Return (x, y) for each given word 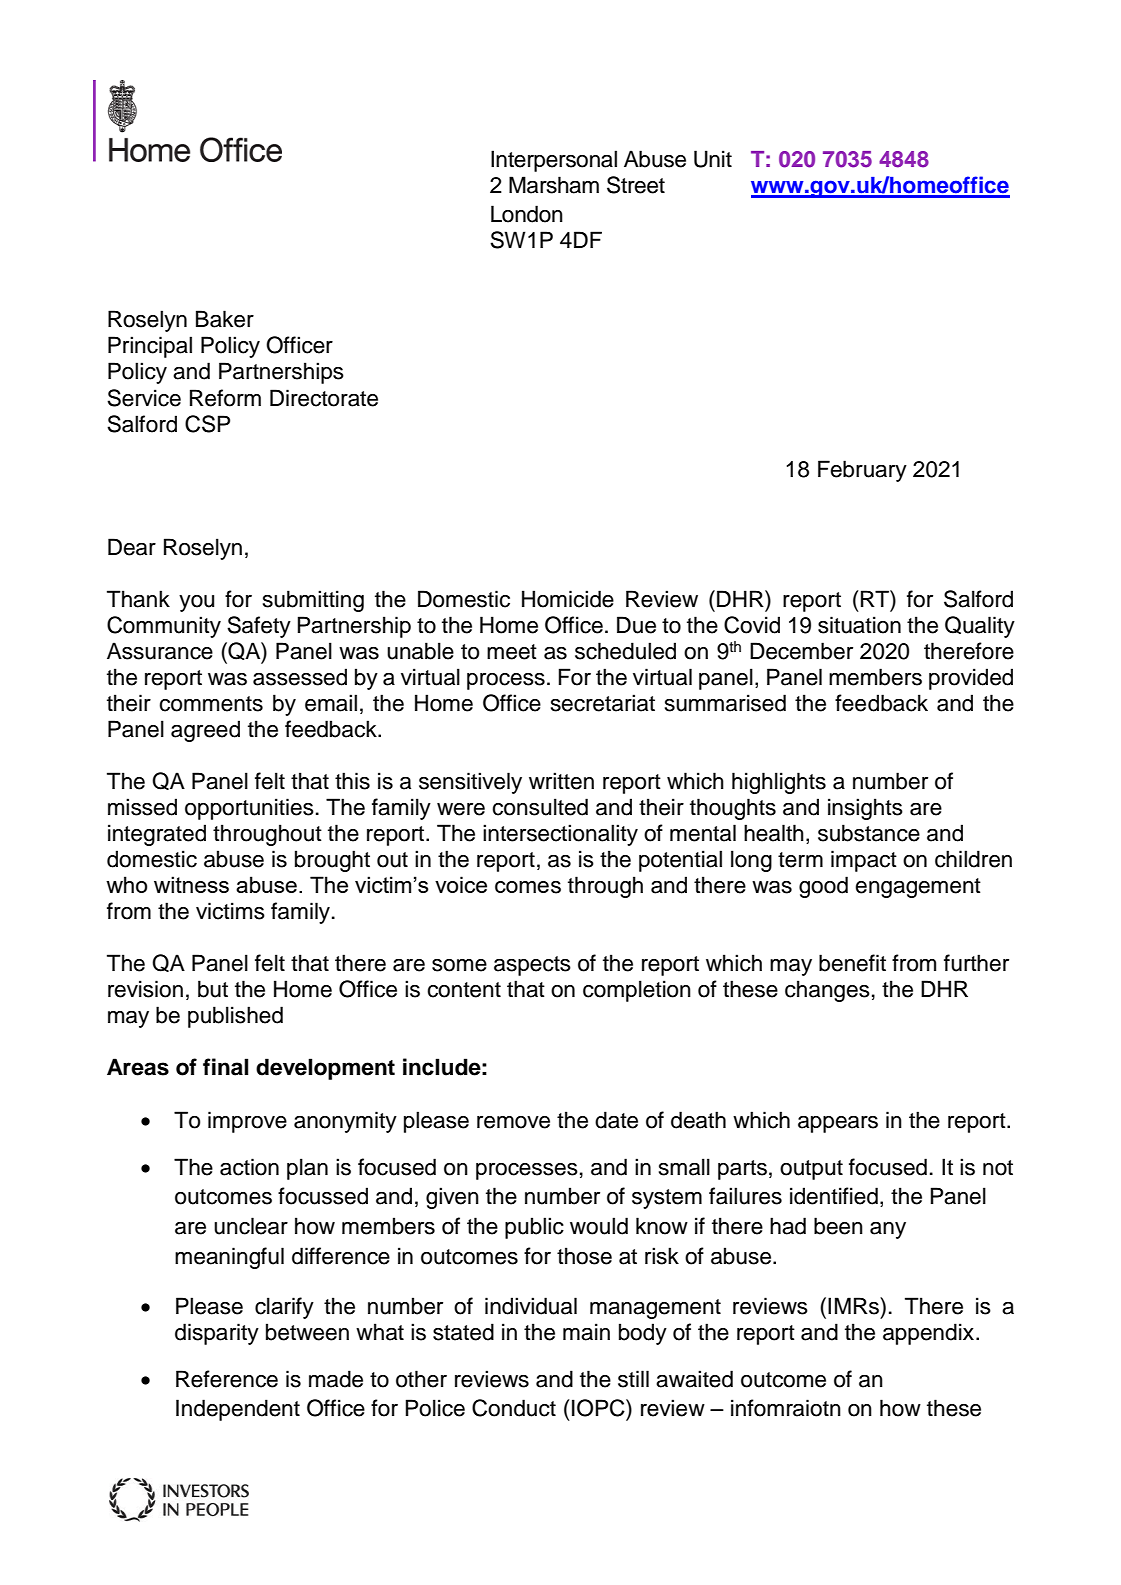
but (213, 989)
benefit (852, 963)
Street (636, 185)
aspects (532, 966)
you (196, 603)
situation (859, 625)
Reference (227, 1379)
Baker (225, 319)
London (527, 214)
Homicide (568, 599)
